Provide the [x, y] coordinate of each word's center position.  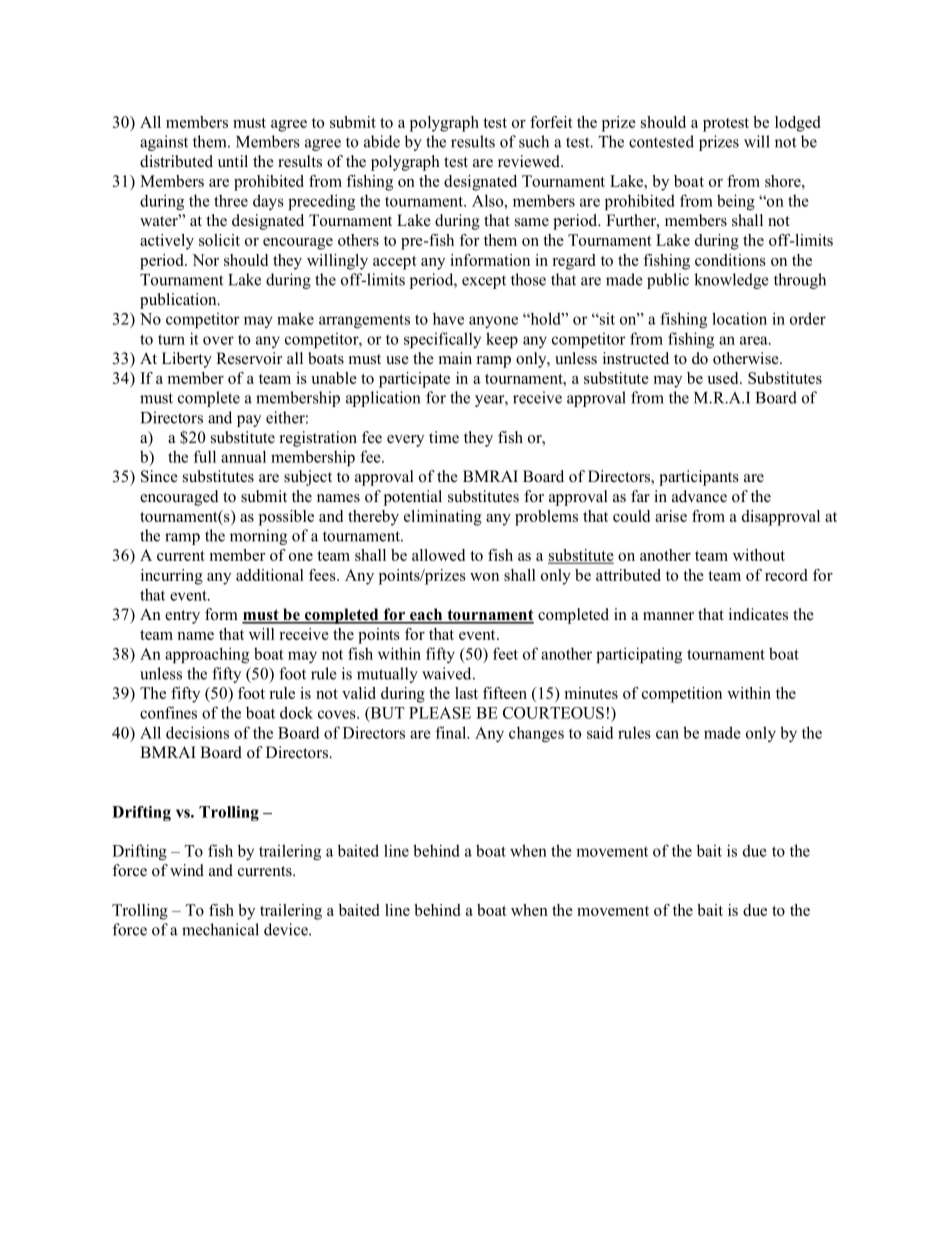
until [233, 161]
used [724, 378]
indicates [758, 614]
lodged [797, 124]
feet [505, 653]
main [455, 358]
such [534, 141]
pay [249, 421]
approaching [207, 655]
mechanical [220, 929]
